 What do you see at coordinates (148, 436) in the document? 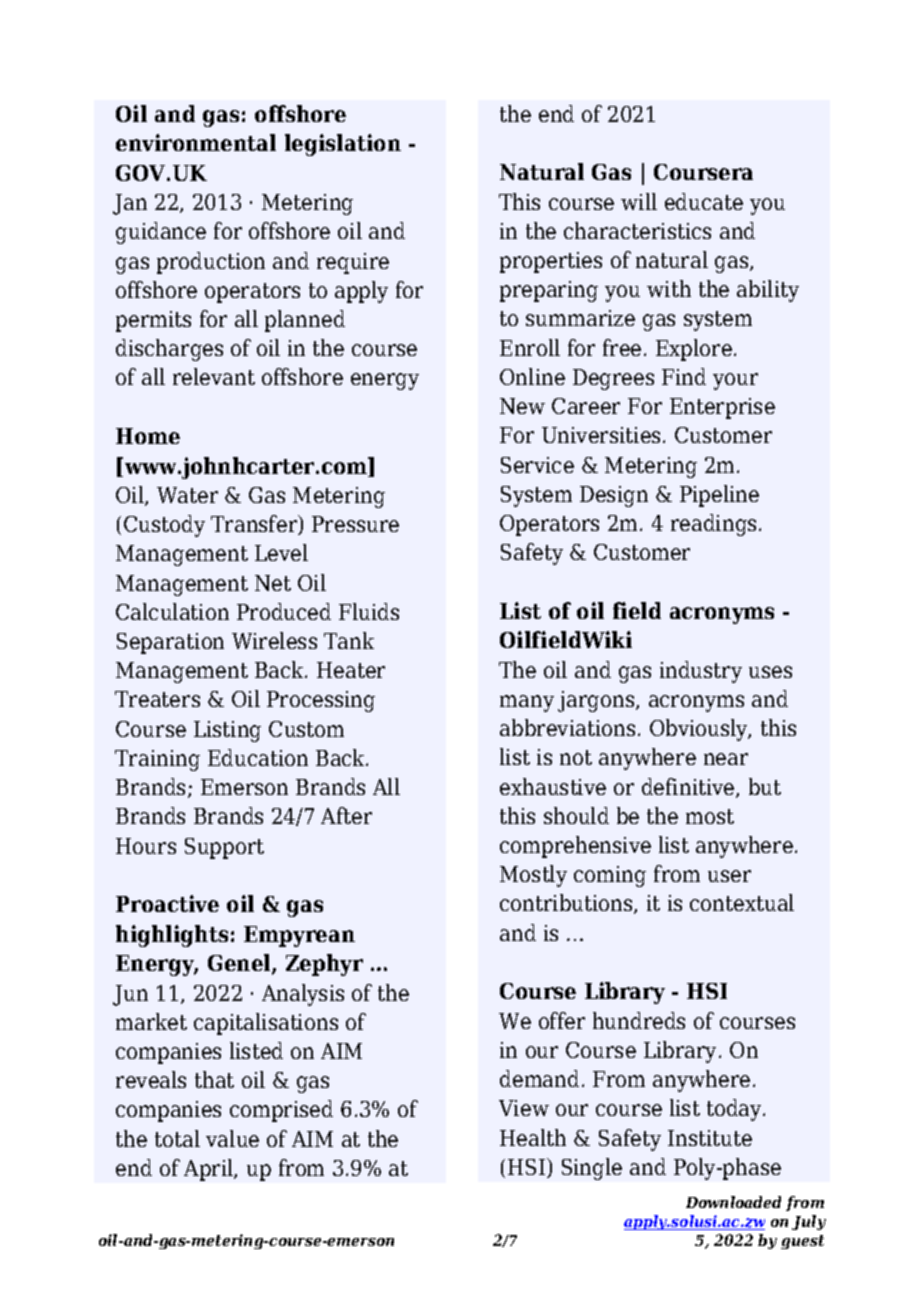
I see `Home` at bounding box center [148, 436].
